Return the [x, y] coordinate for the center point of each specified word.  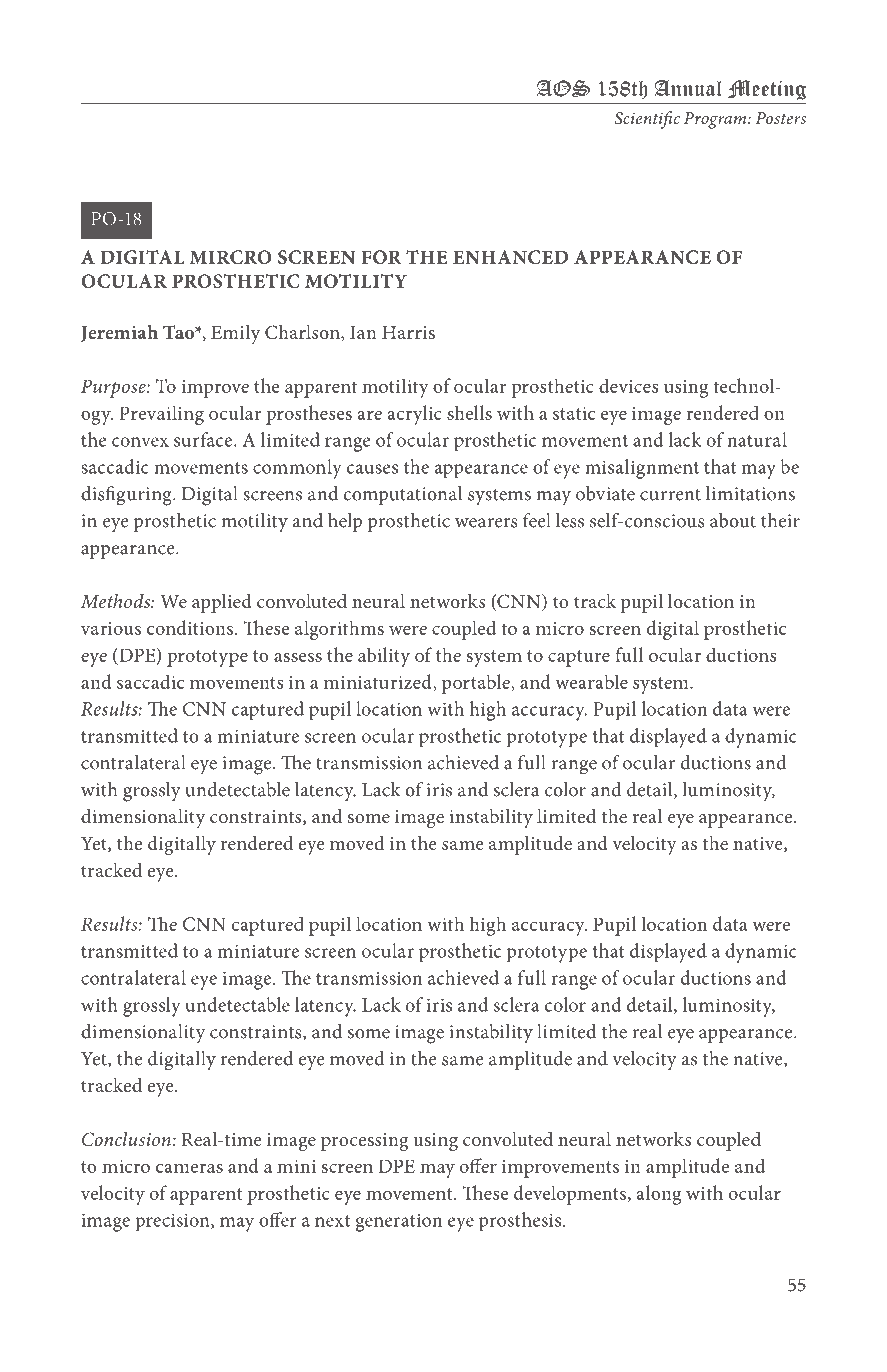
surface [204, 439]
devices [628, 385]
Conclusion [127, 1139]
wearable [591, 681]
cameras [189, 1168]
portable [477, 684]
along [659, 1195]
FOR [381, 257]
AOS [563, 88]
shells [469, 412]
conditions [190, 627]
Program [716, 120]
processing [364, 1142]
